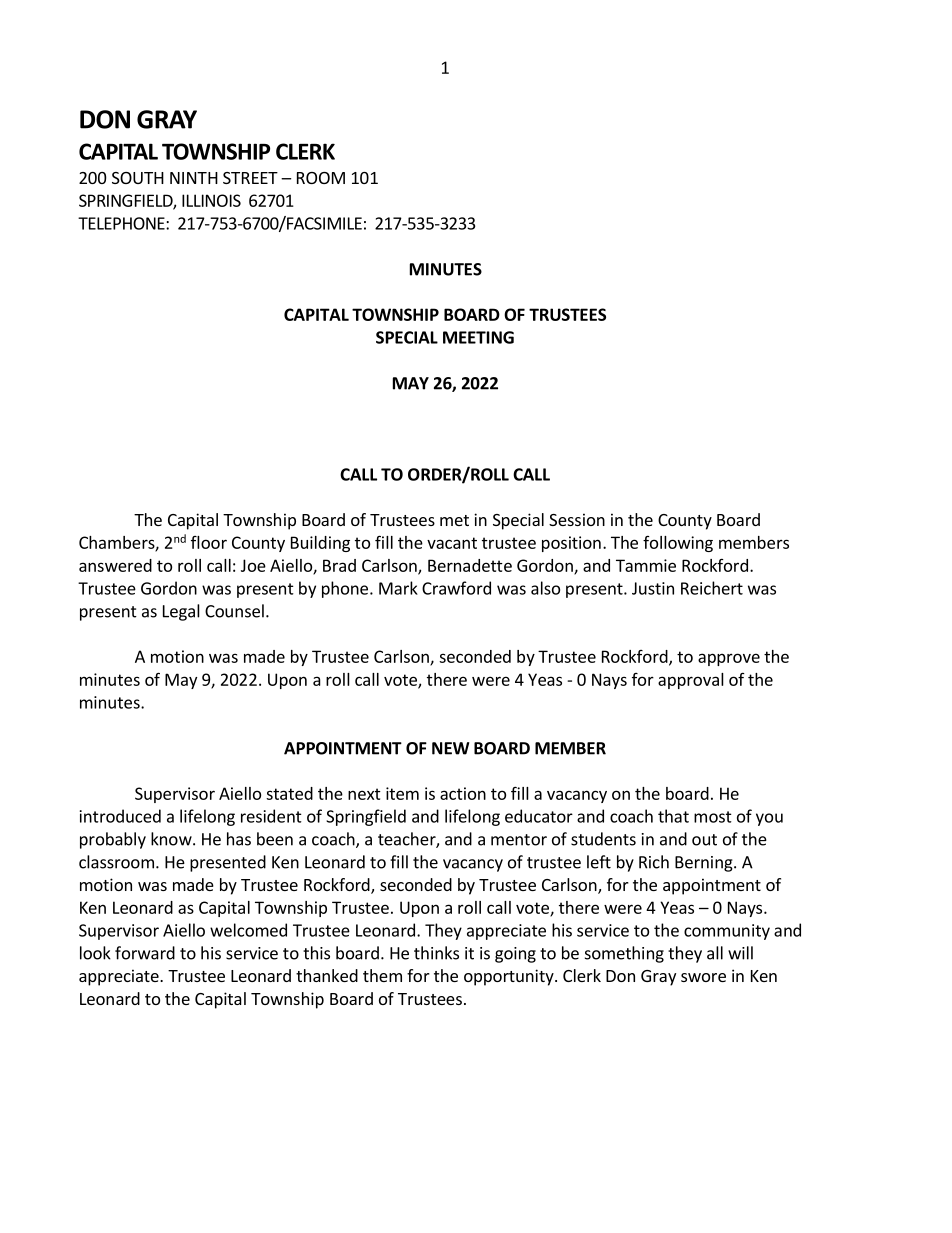 This screenshot has height=1233, width=952. I want to click on following, so click(678, 544).
